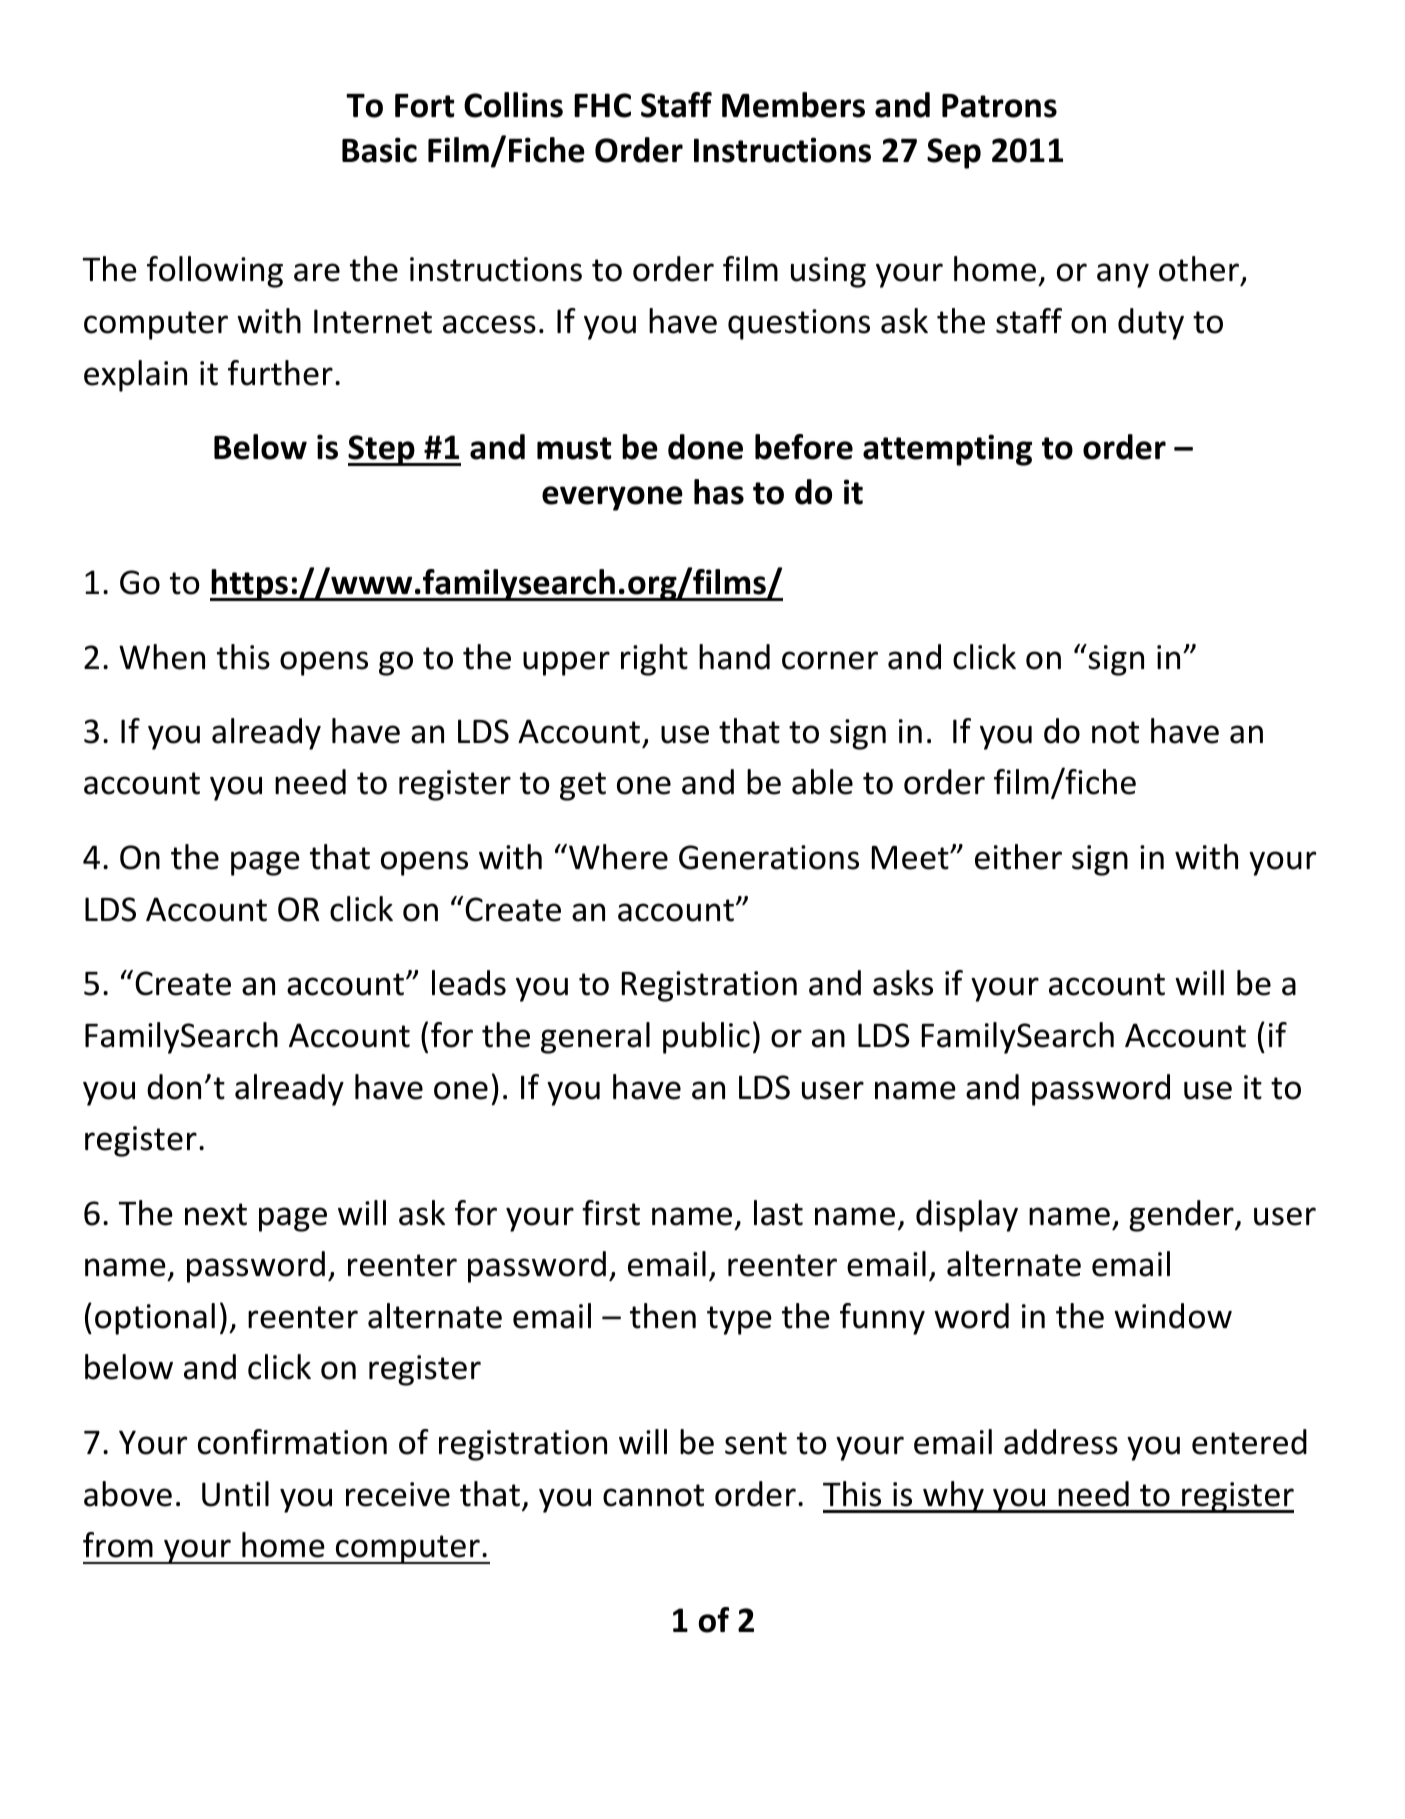 This document has height=1819, width=1405. Describe the element at coordinates (379, 150) in the document. I see `Basic` at that location.
